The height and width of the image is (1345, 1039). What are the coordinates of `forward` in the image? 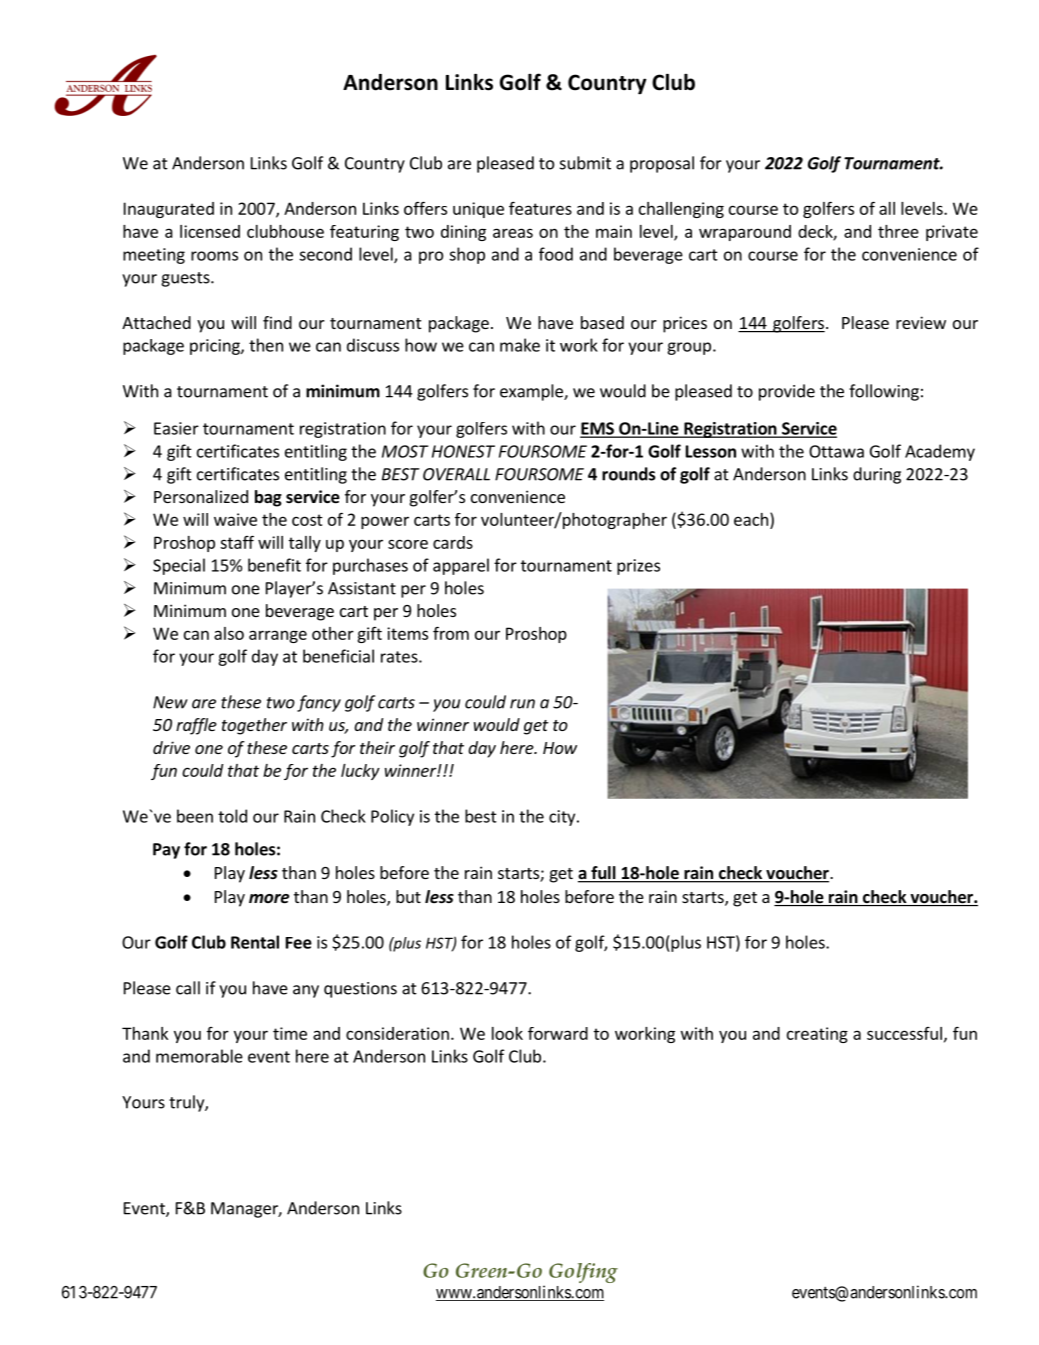 It's located at (558, 1033).
